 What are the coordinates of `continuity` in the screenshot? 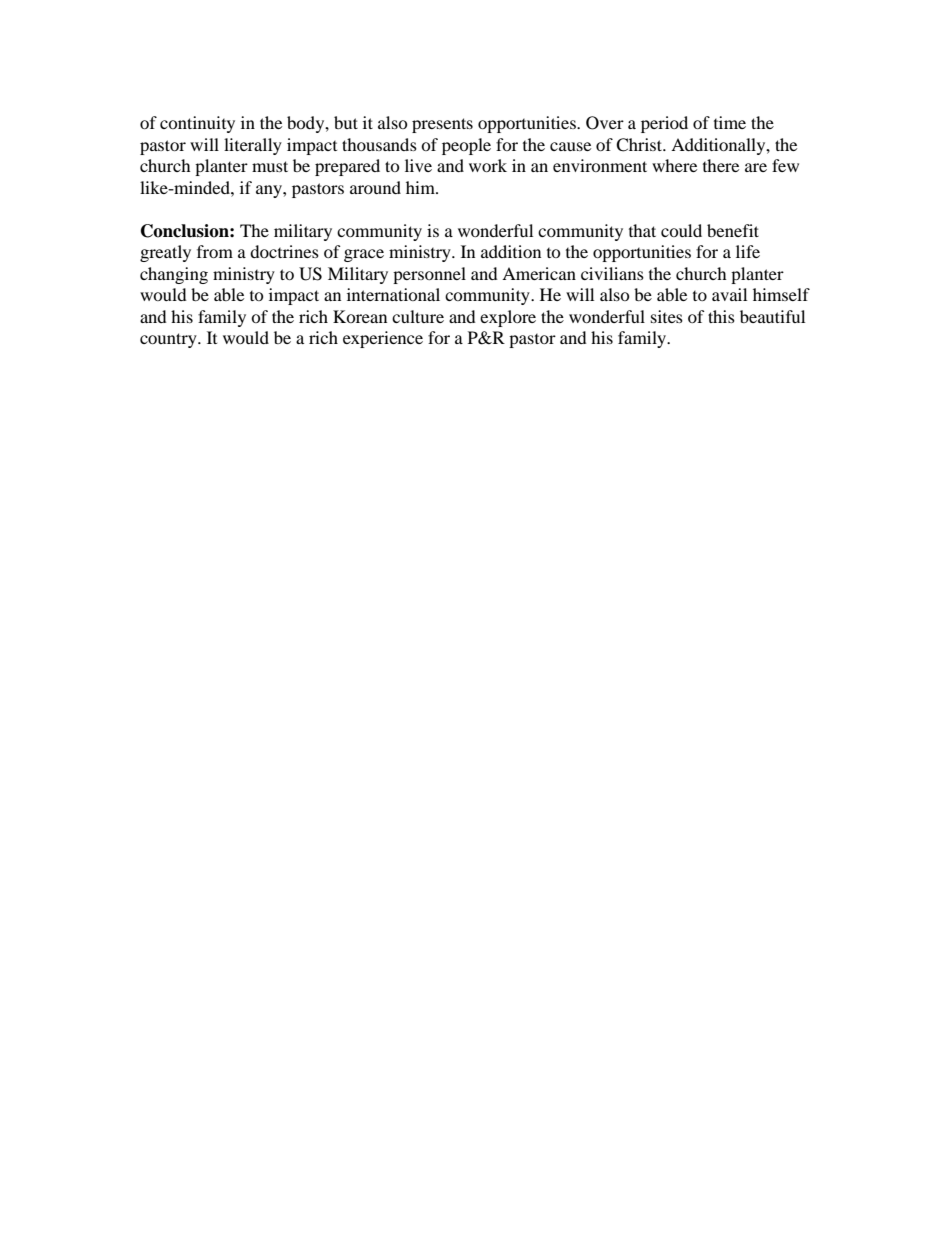 It's located at (197, 124).
